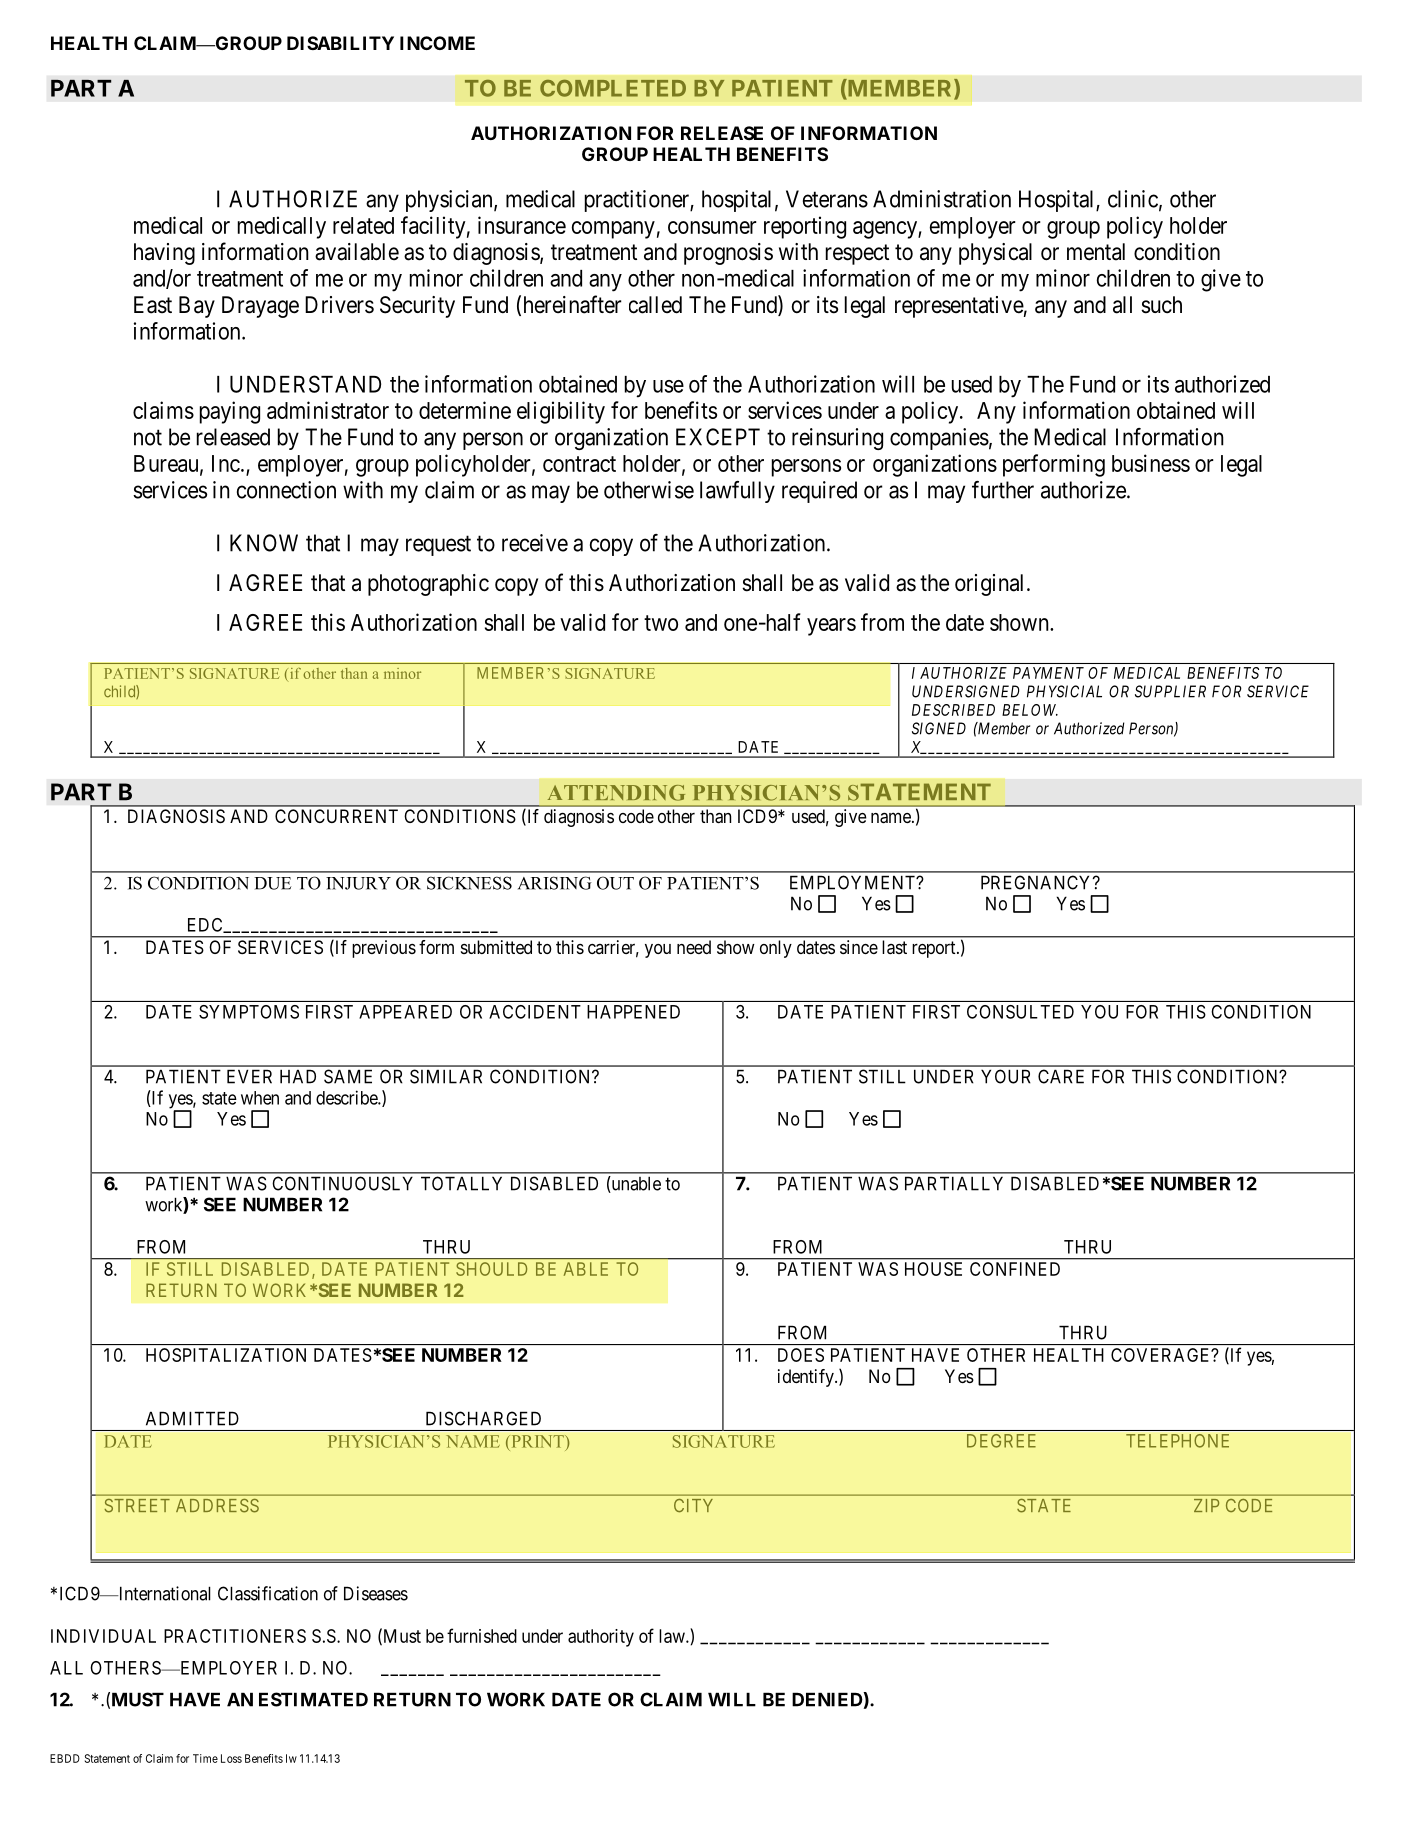 The width and height of the screenshot is (1408, 1822). I want to click on lawfully, so click(737, 492).
